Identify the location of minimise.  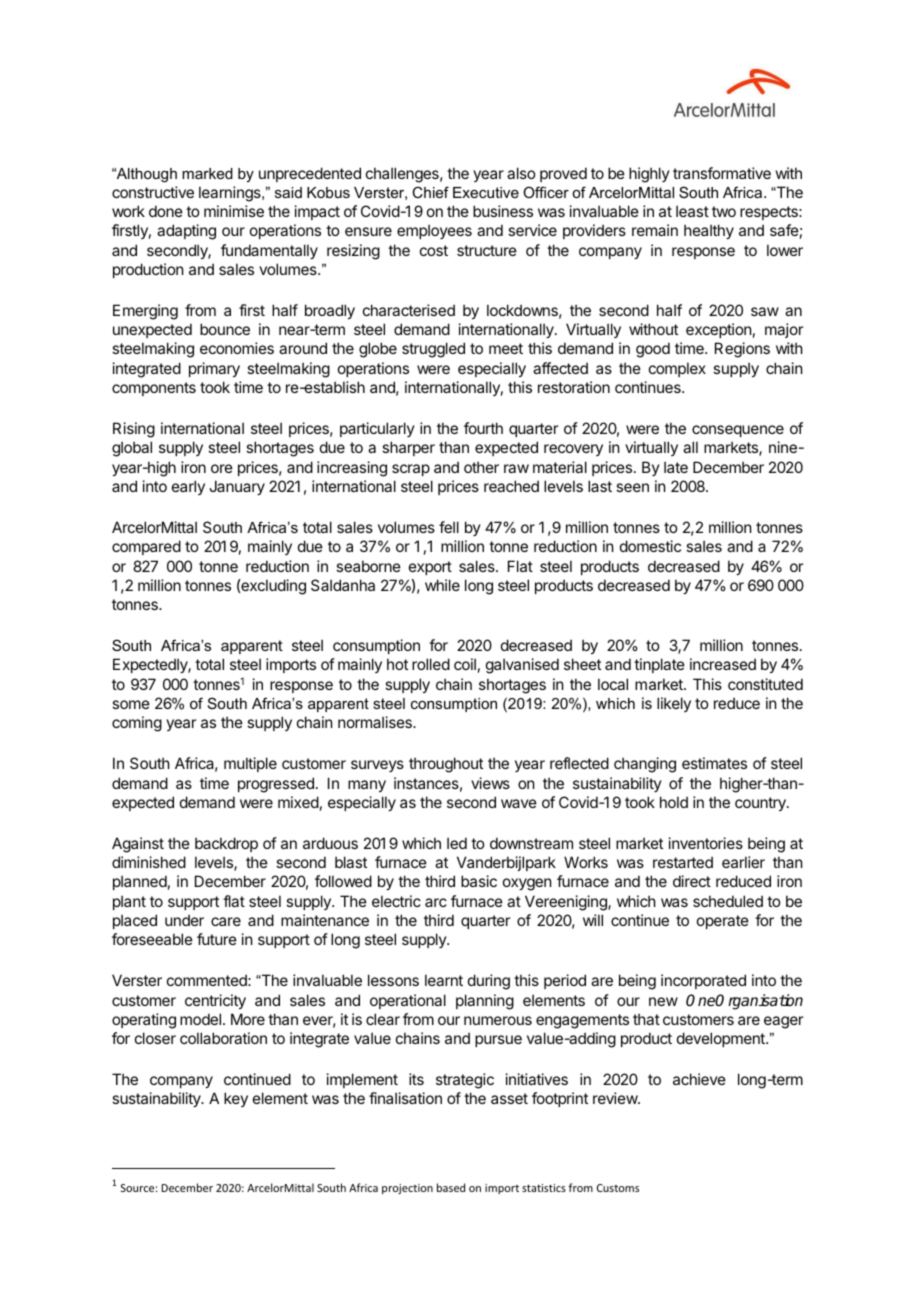
(234, 211).
